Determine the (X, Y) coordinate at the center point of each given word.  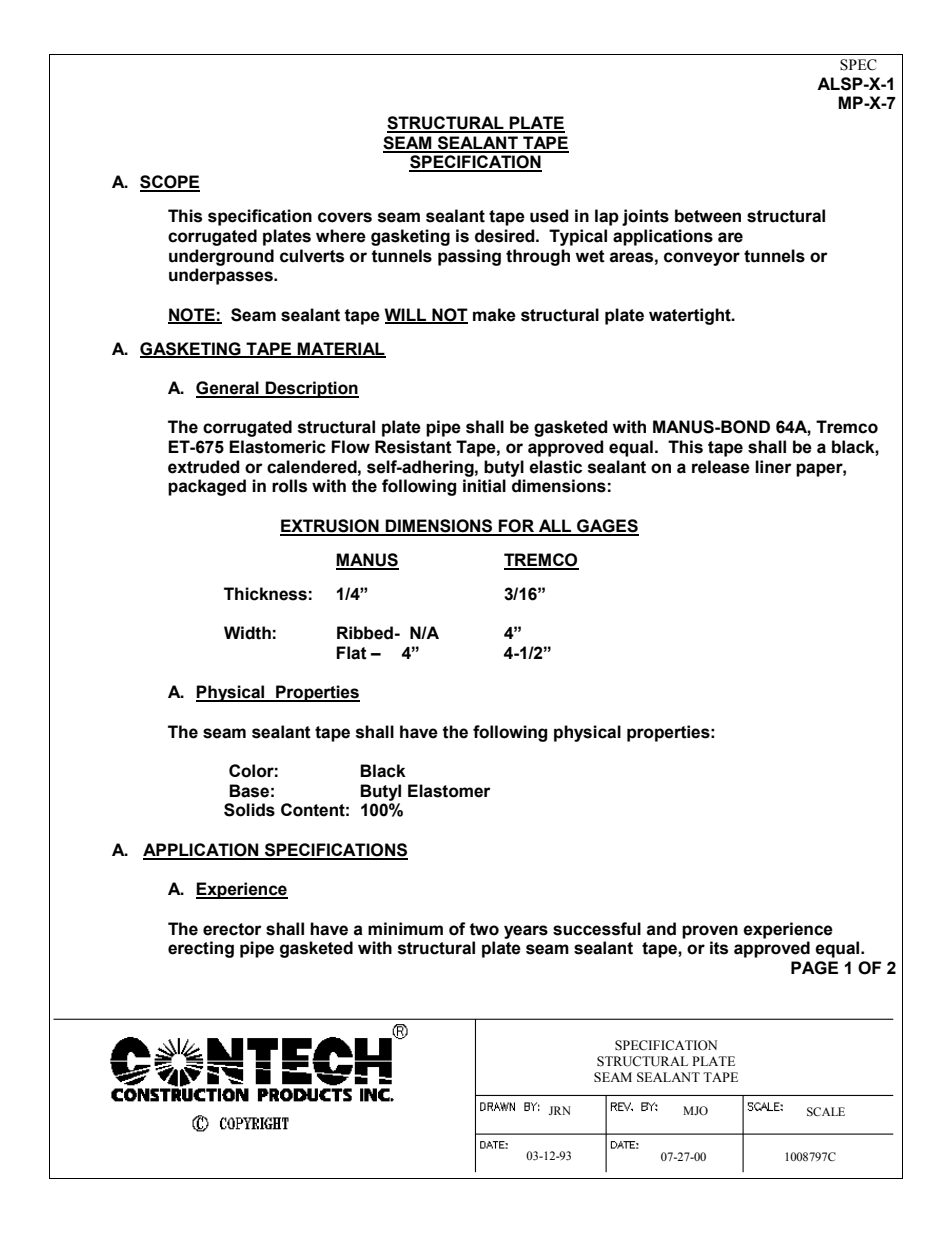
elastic (555, 467)
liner (773, 467)
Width (247, 633)
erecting (201, 949)
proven (710, 932)
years (526, 932)
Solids (249, 810)
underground (221, 257)
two (484, 929)
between (708, 216)
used (549, 216)
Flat (351, 653)
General (228, 389)
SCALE (826, 1111)
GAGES (607, 527)
